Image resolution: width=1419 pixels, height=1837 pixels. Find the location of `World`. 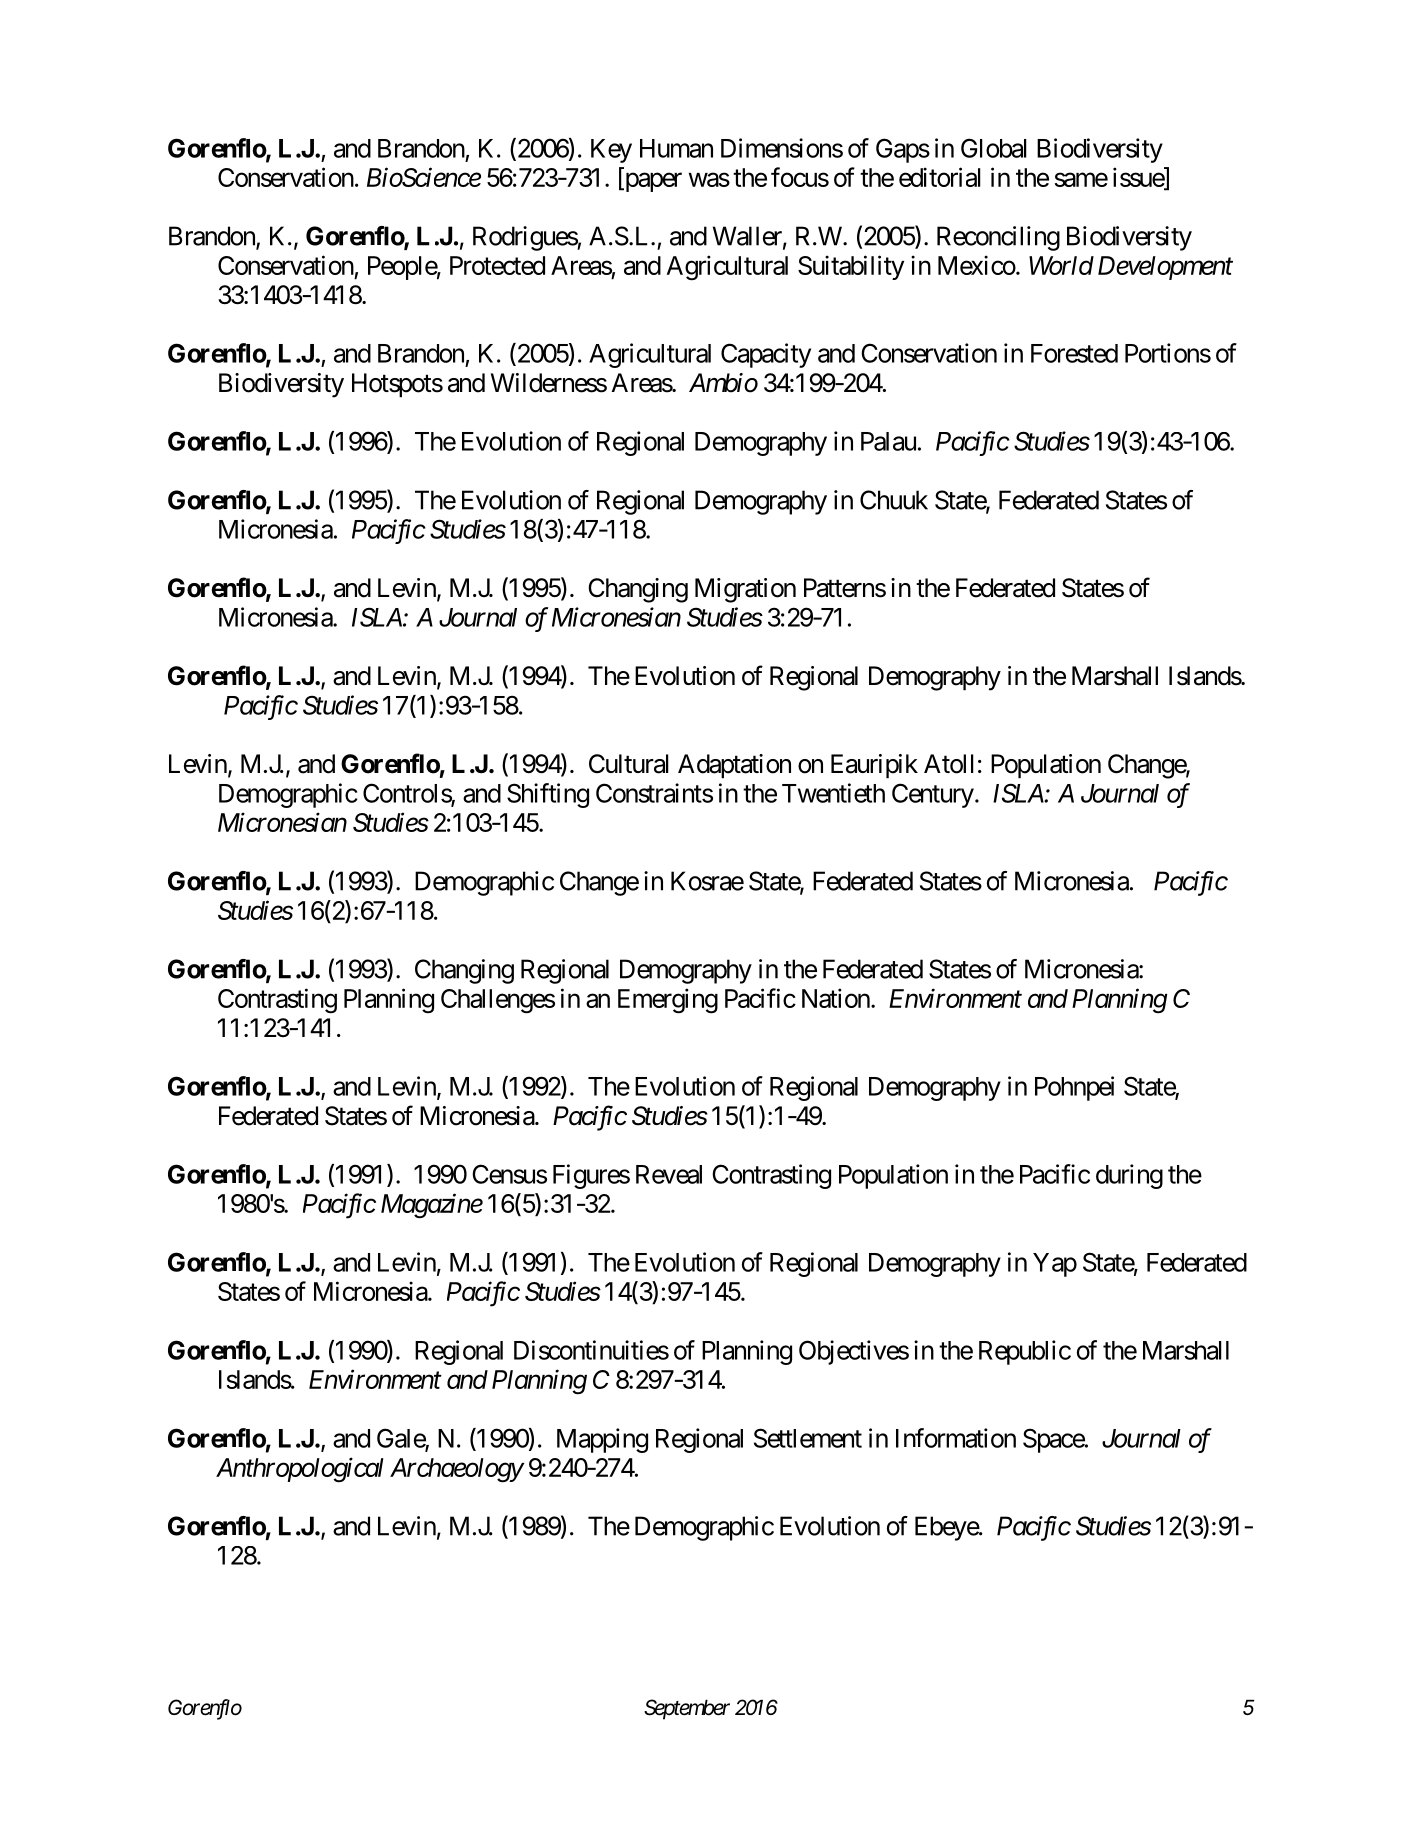

World is located at coordinates (1061, 265).
